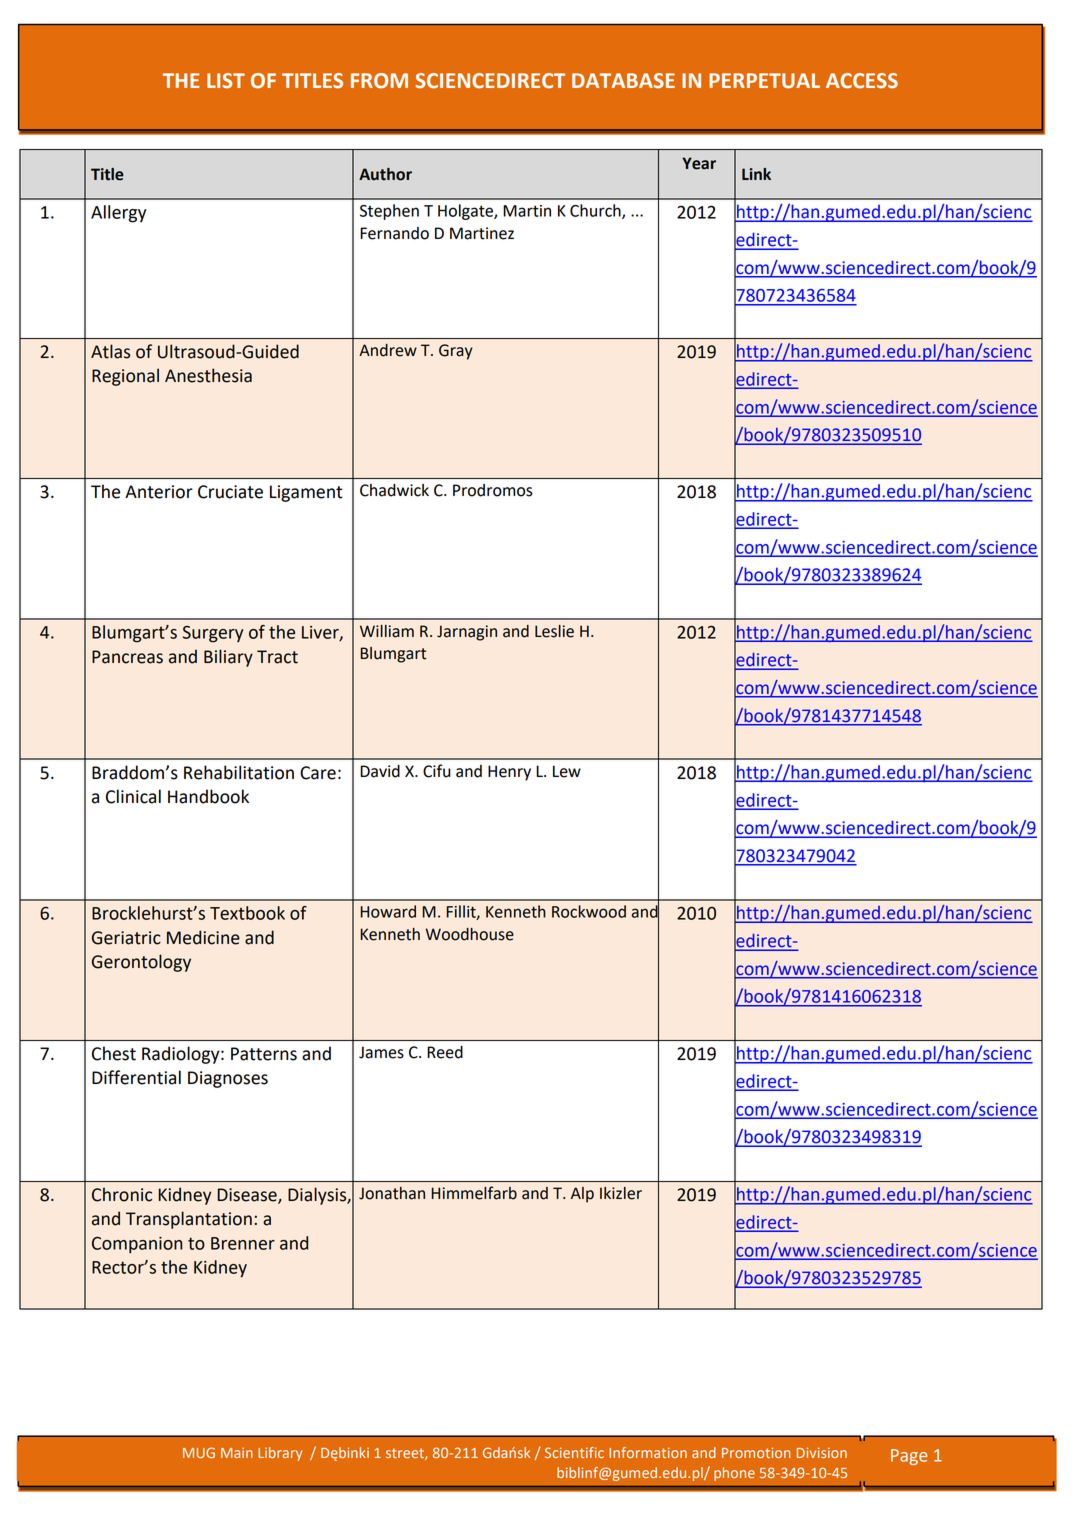 This document has width=1074, height=1518. What do you see at coordinates (582, 1195) in the document?
I see `Alp` at bounding box center [582, 1195].
